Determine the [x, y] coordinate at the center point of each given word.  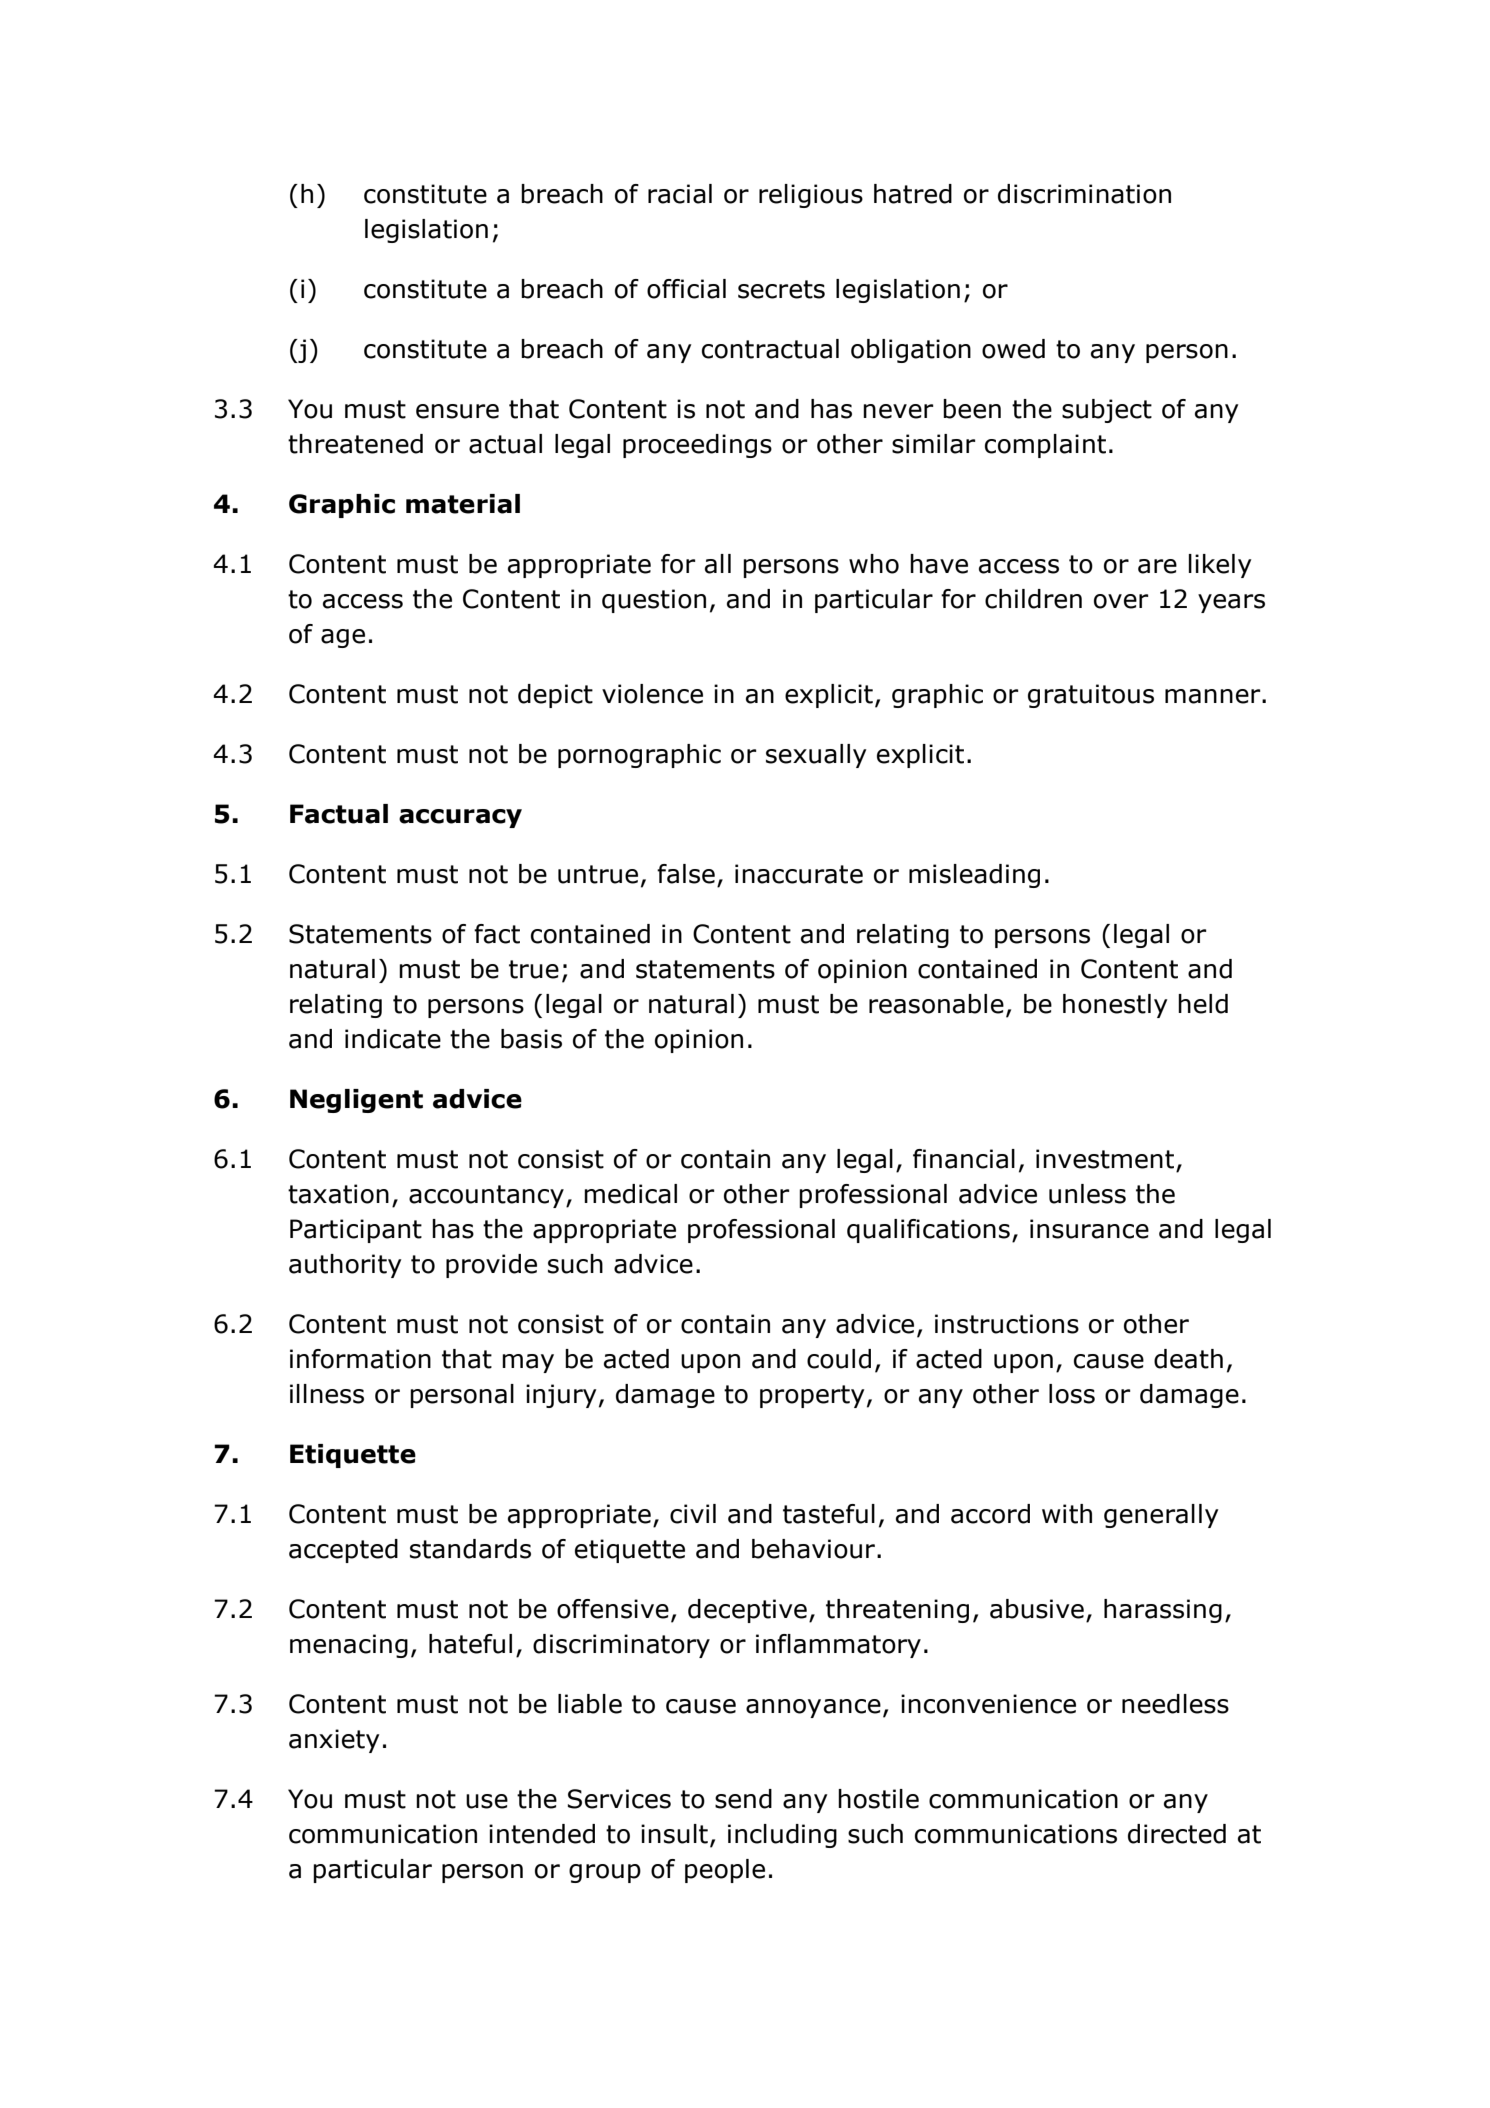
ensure [457, 411]
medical [630, 1194]
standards [470, 1549]
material [463, 504]
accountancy [486, 1196]
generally [1161, 1516]
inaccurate [799, 874]
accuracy [460, 818]
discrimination [1084, 194]
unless [1087, 1194]
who [874, 564]
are [1157, 566]
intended [542, 1834]
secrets [781, 289]
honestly [1115, 1006]
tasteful [829, 1514]
